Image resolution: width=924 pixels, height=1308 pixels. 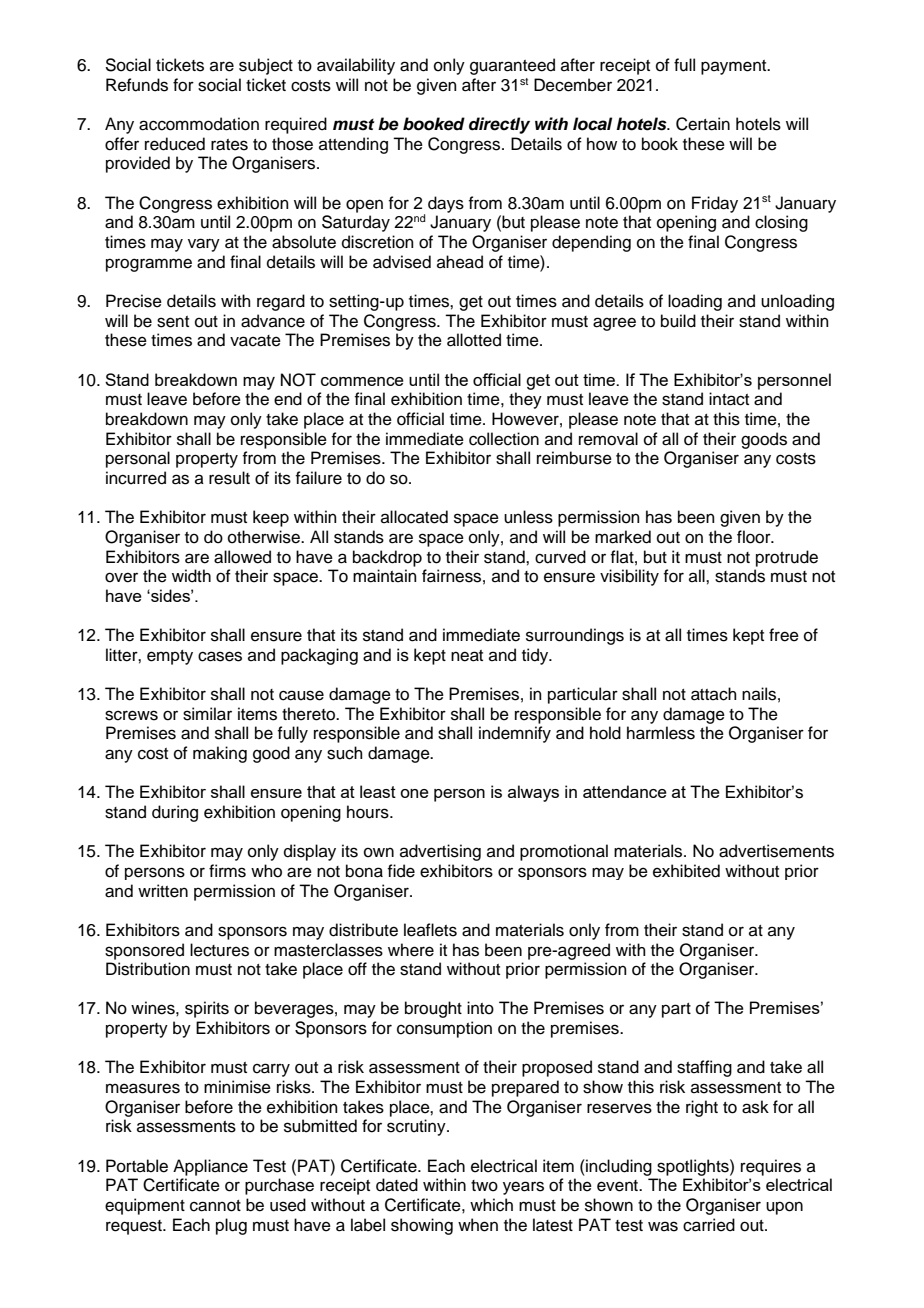 What do you see at coordinates (709, 1225) in the image?
I see `carried` at bounding box center [709, 1225].
